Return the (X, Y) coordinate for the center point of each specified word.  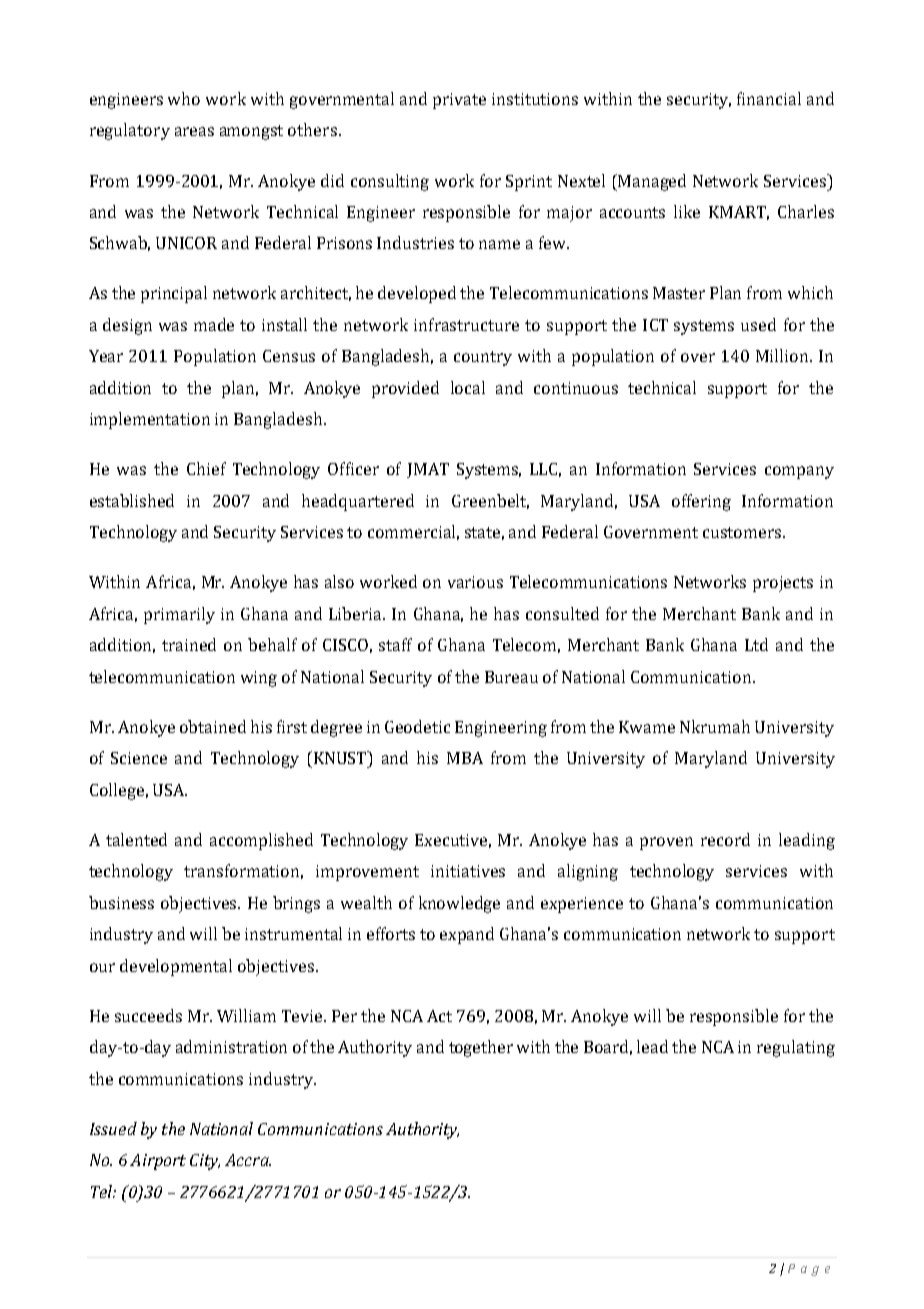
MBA (465, 758)
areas (194, 131)
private (459, 101)
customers (743, 532)
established (132, 500)
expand (467, 935)
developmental (176, 967)
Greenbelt (490, 501)
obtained (213, 726)
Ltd (756, 644)
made (214, 324)
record (725, 839)
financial (769, 98)
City (205, 1162)
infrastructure (466, 324)
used (758, 324)
